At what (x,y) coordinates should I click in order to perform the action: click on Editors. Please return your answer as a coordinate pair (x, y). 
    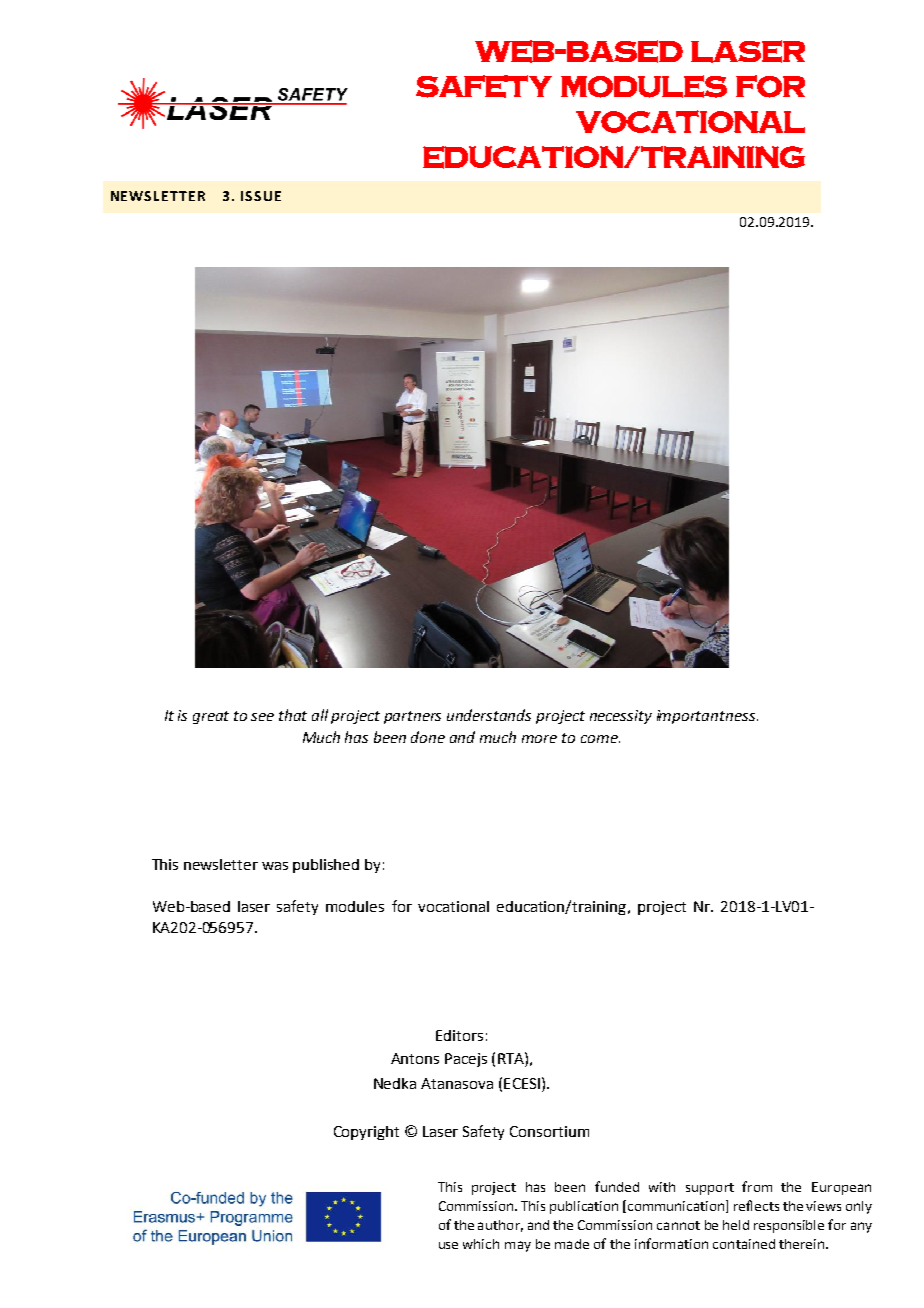
    Looking at the image, I should click on (459, 1035).
